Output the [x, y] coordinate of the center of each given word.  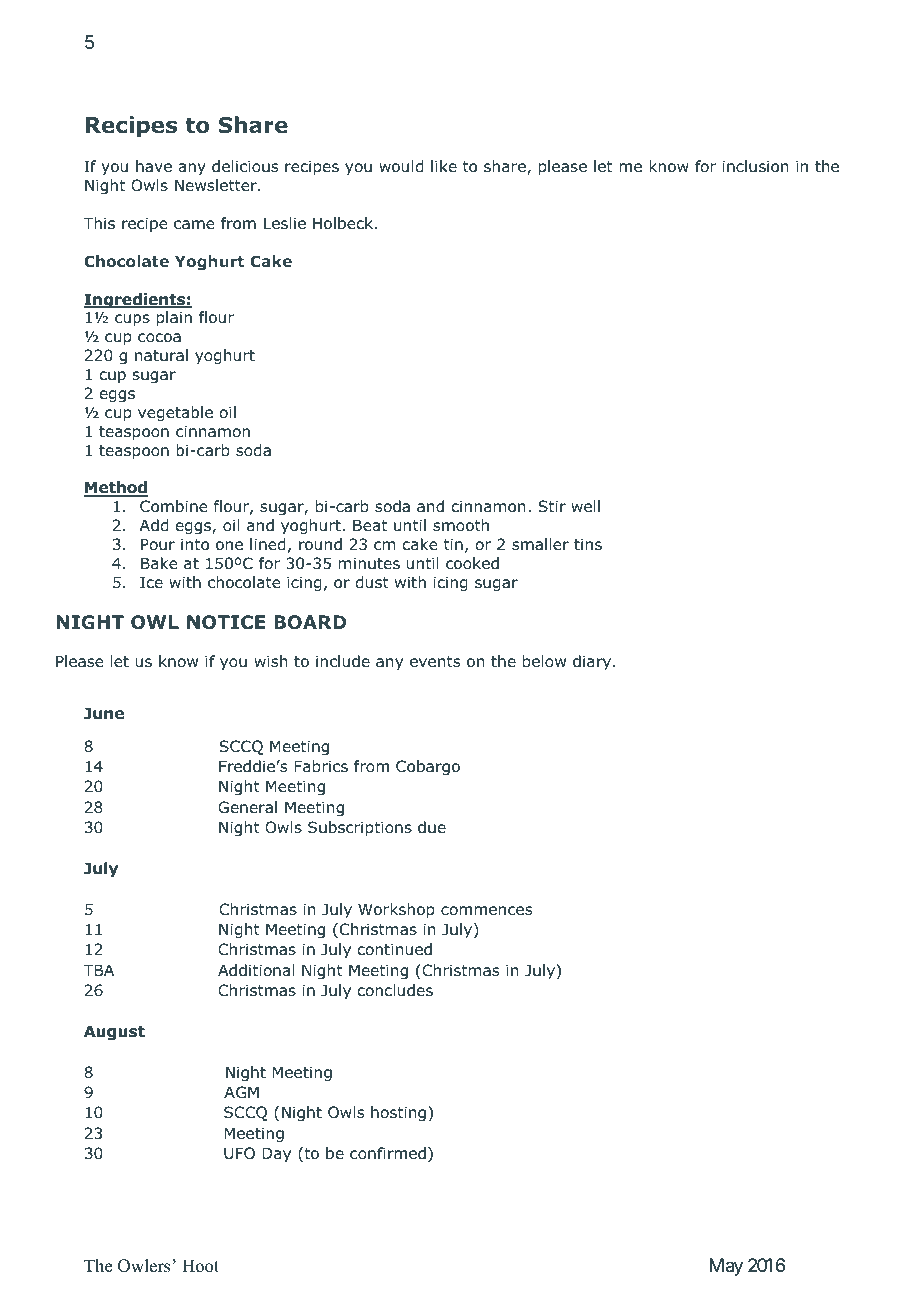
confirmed [388, 1153]
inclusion [756, 166]
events [435, 661]
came [194, 224]
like [444, 166]
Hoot [200, 1266]
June [104, 713]
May [726, 1267]
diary [592, 662]
